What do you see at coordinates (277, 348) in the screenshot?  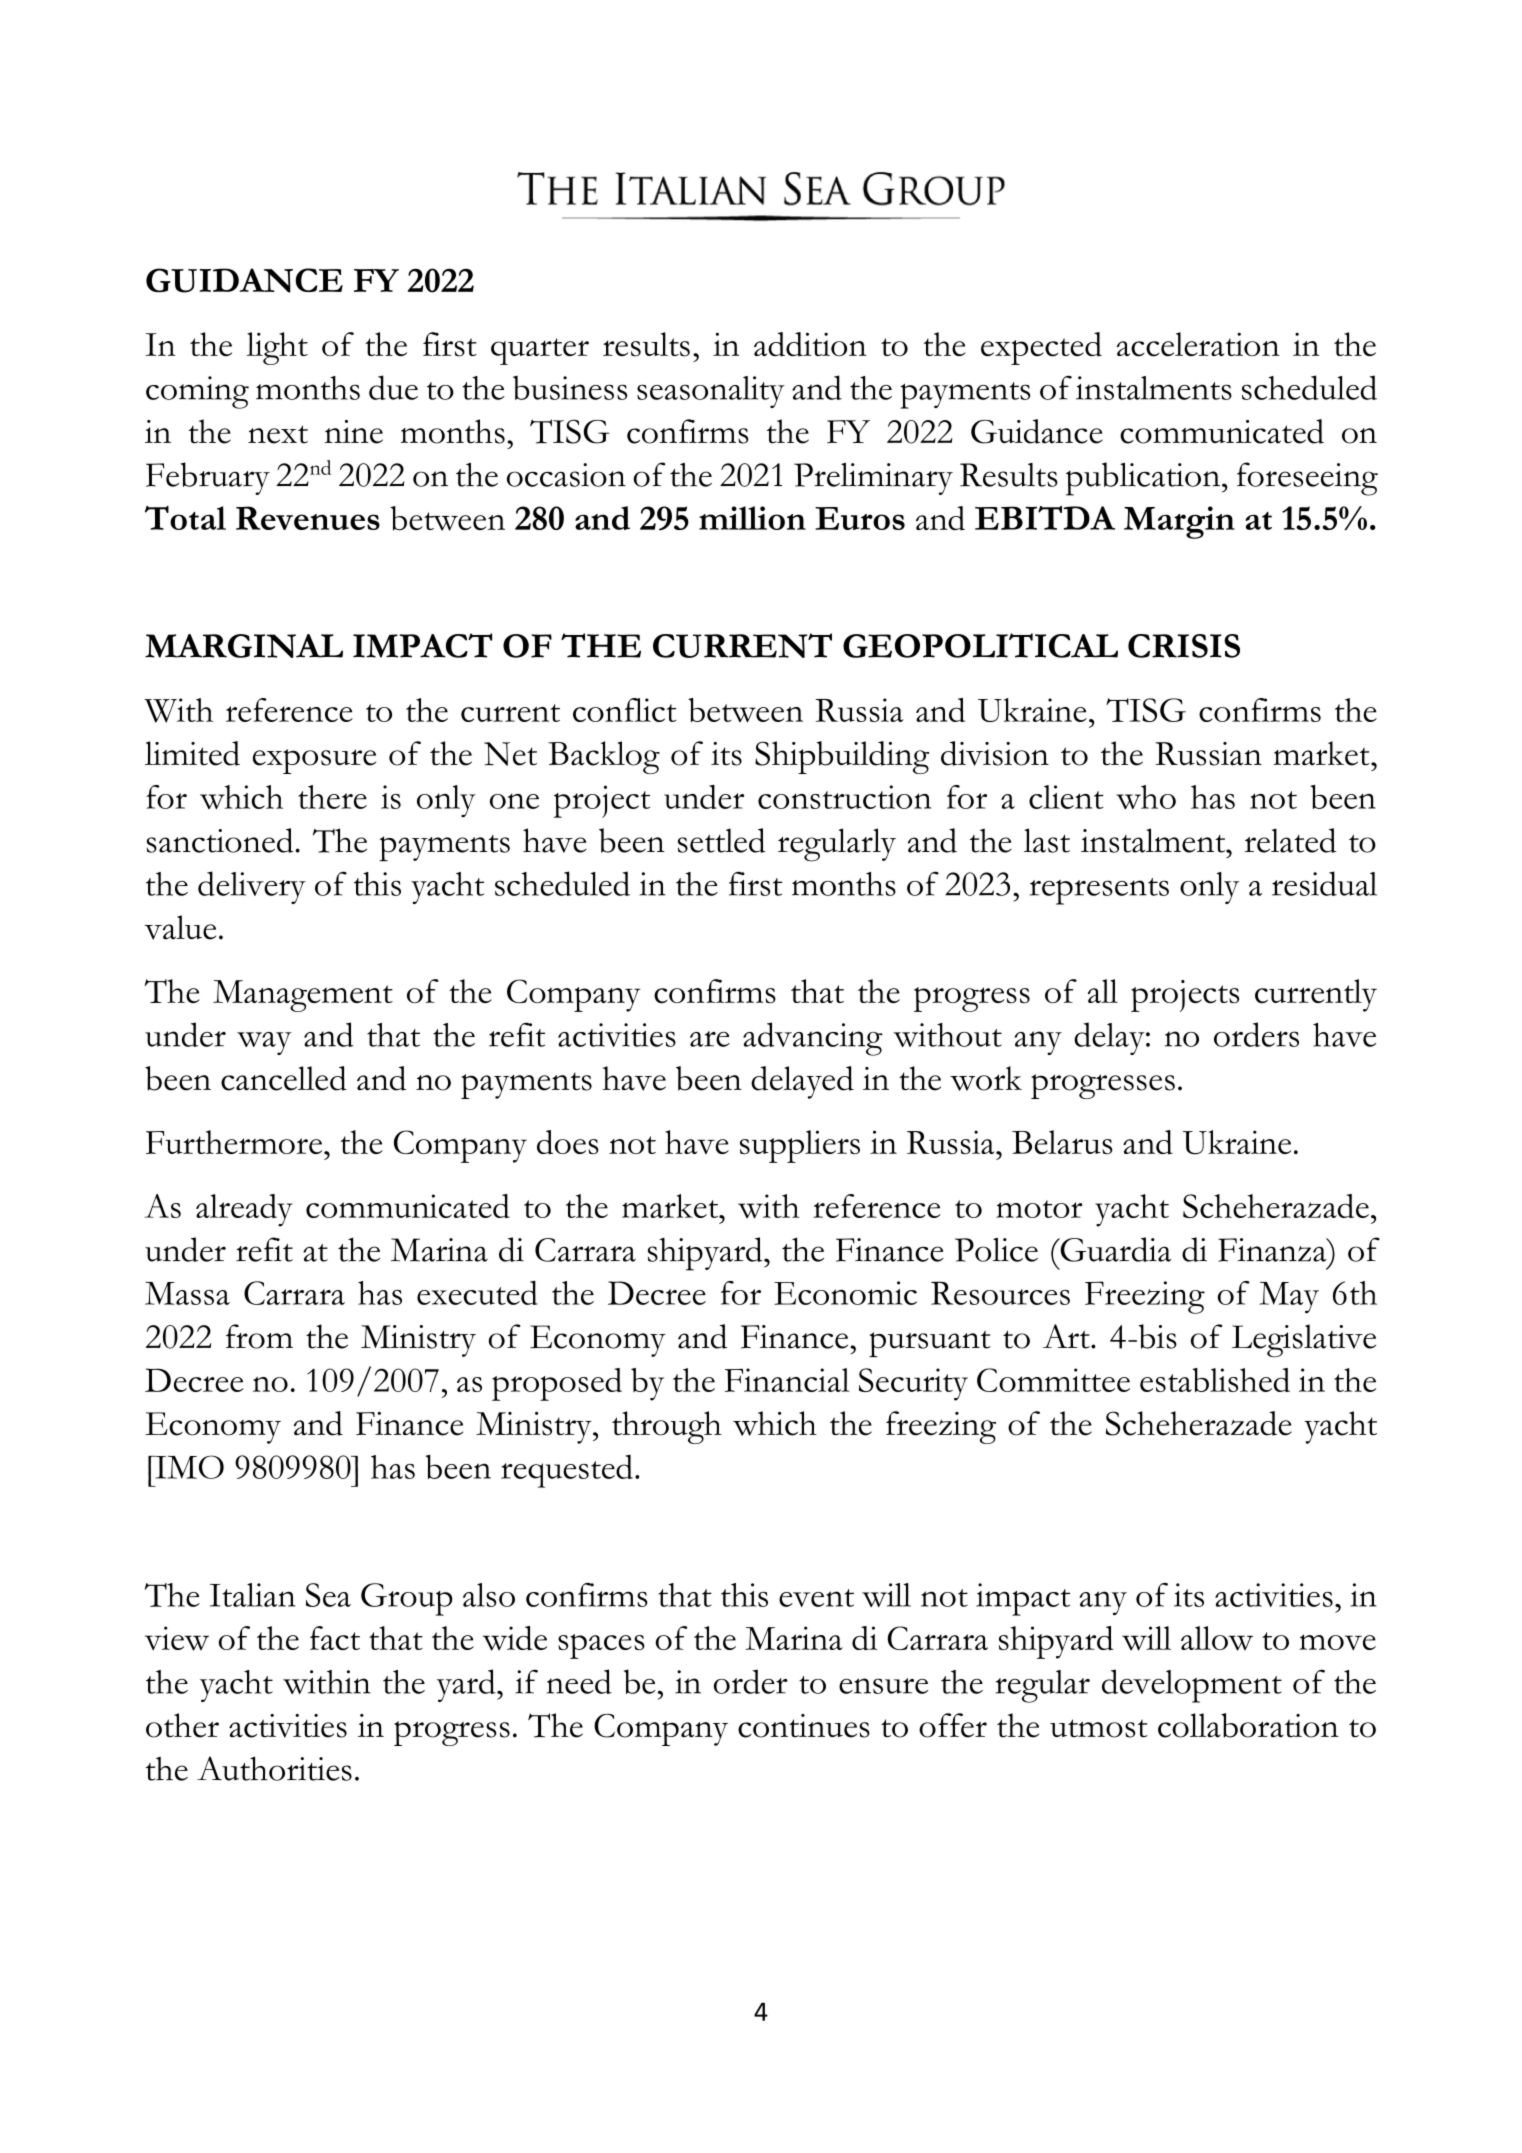 I see `light` at bounding box center [277, 348].
